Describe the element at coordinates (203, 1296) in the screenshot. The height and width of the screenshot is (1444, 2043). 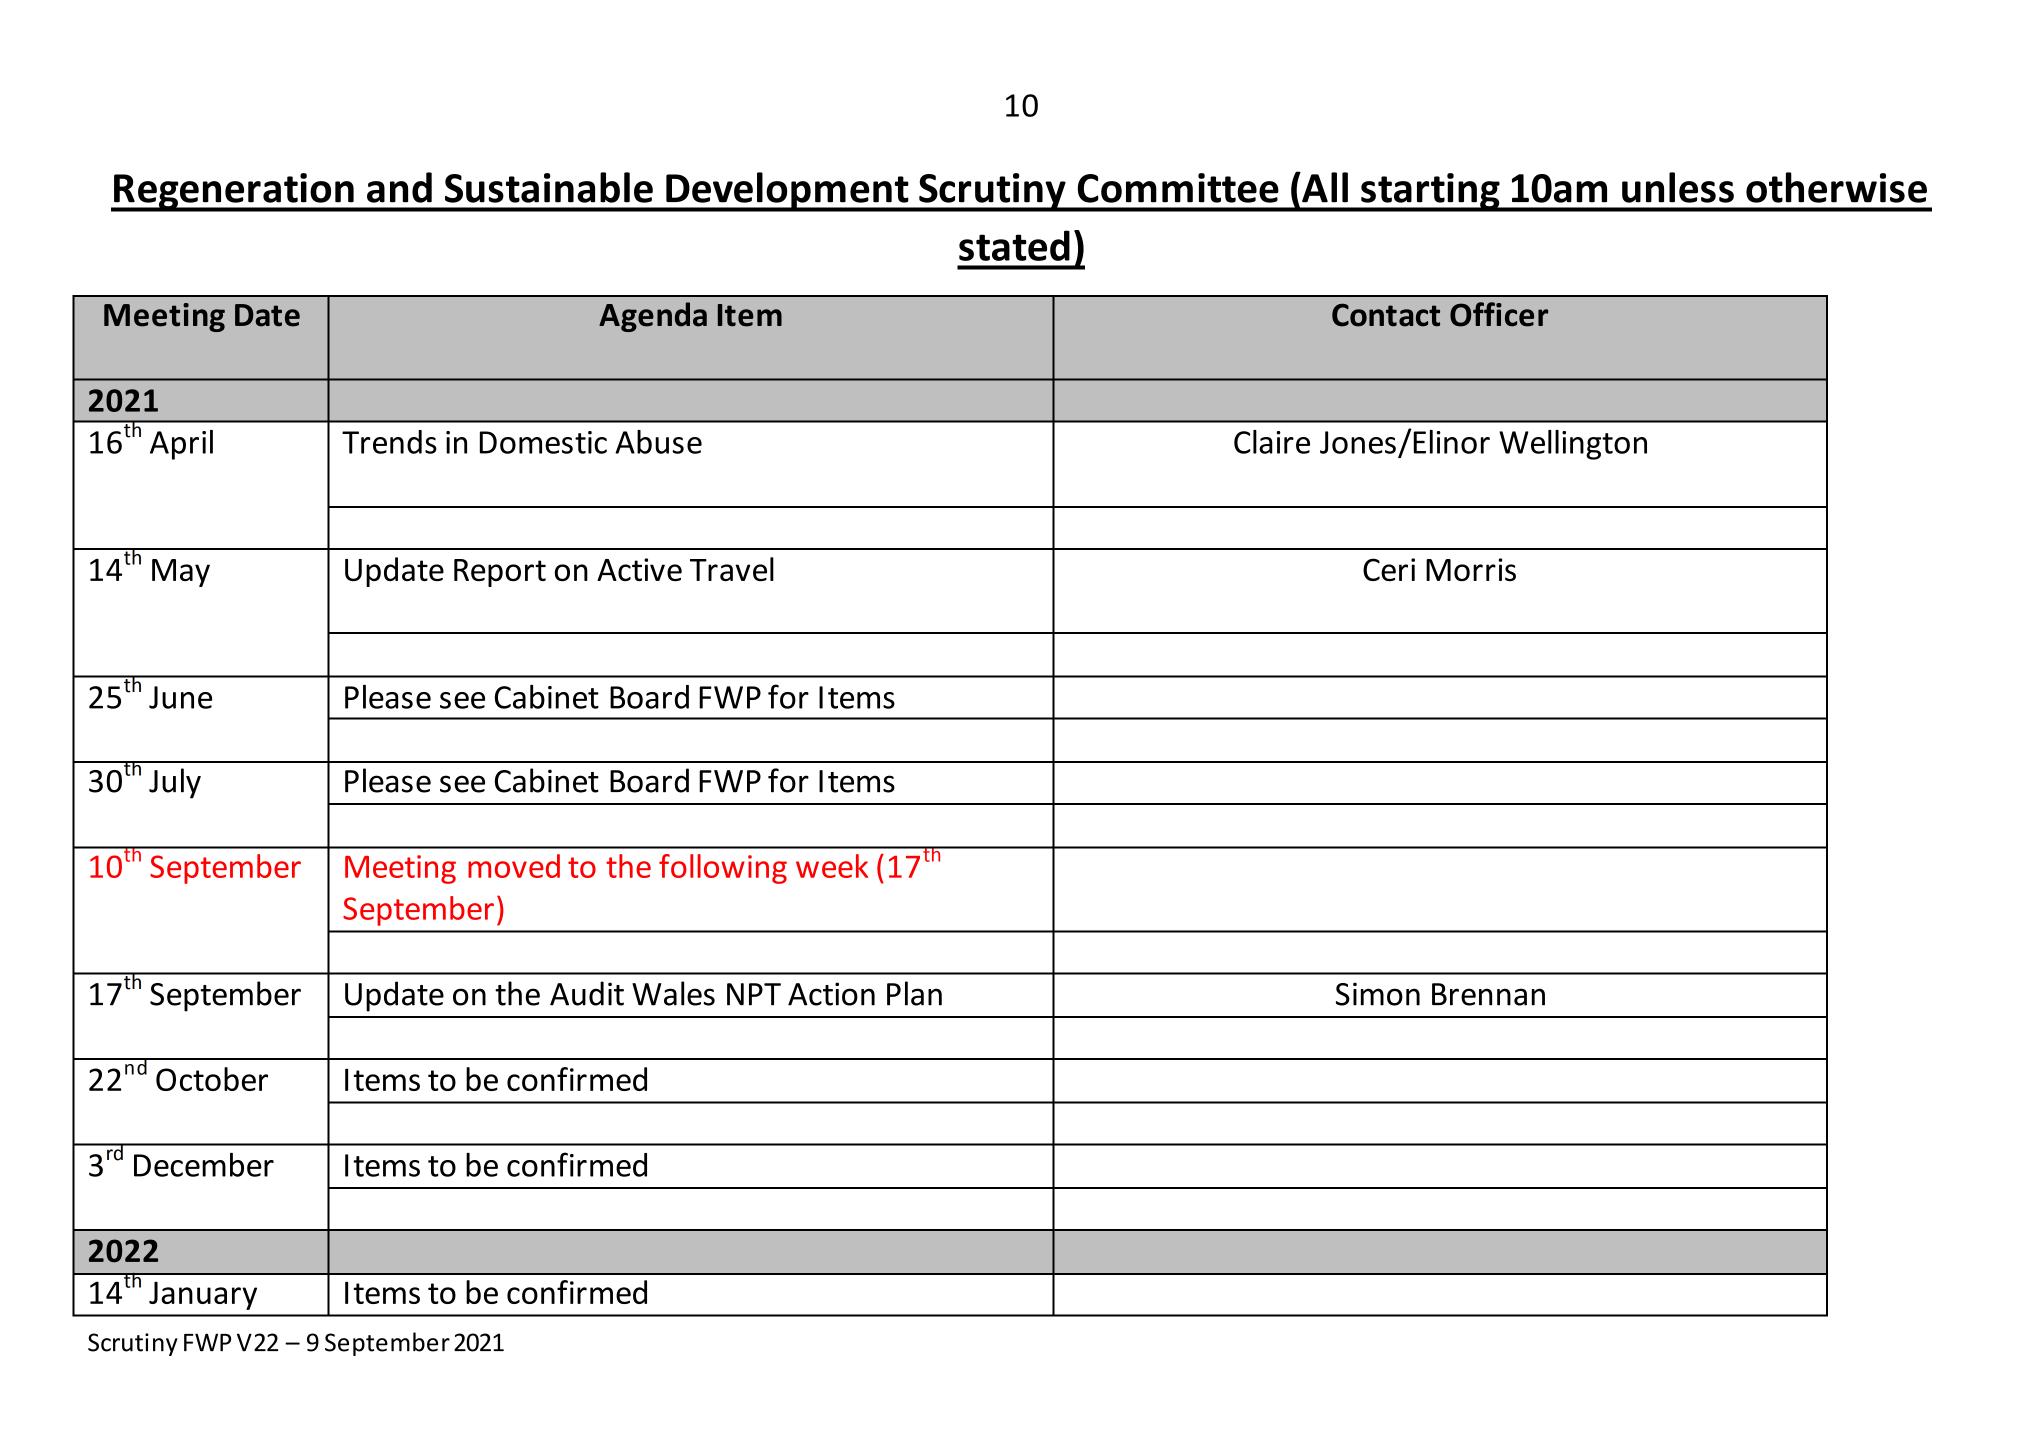
I see `January` at that location.
